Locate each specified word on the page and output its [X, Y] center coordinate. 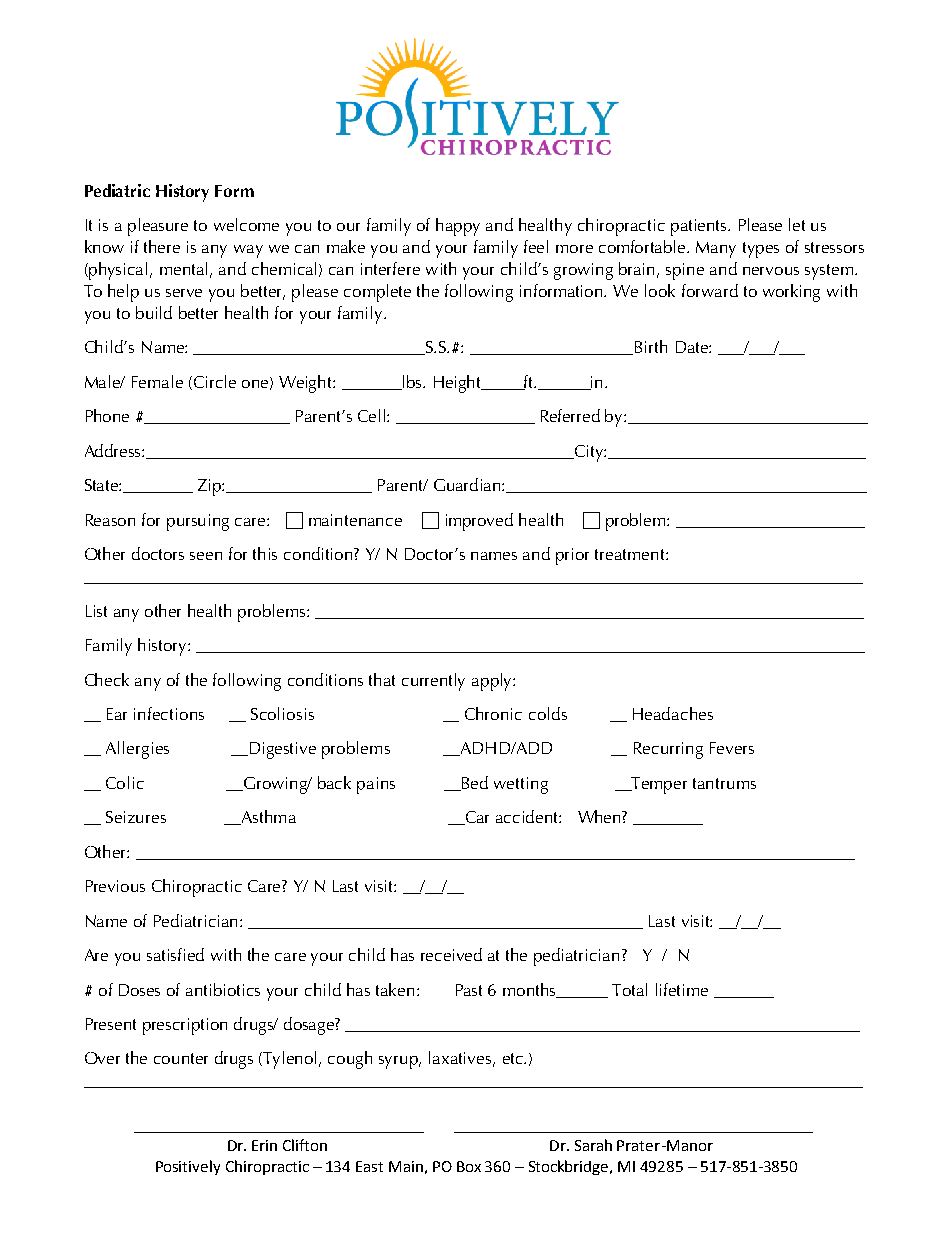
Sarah [593, 1145]
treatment [631, 554]
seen [206, 556]
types [761, 250]
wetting [521, 785]
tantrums [724, 783]
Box [469, 1166]
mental [183, 268]
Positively [188, 1167]
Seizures [136, 817]
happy [458, 227]
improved [479, 522]
